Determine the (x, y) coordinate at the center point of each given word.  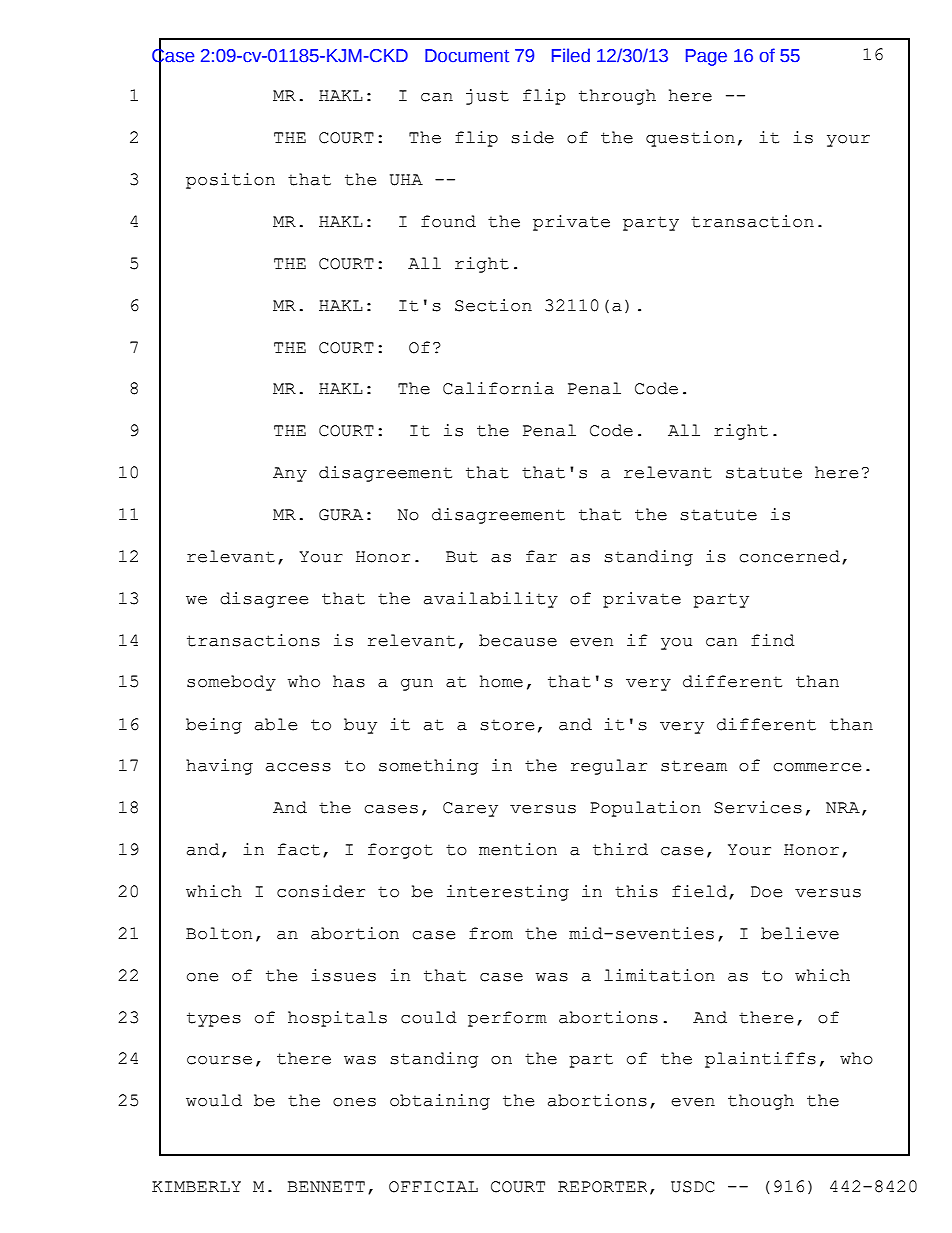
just (487, 97)
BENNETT (326, 1186)
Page (706, 57)
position (230, 181)
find (773, 640)
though (761, 1102)
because (518, 640)
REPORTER (602, 1187)
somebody (231, 683)
